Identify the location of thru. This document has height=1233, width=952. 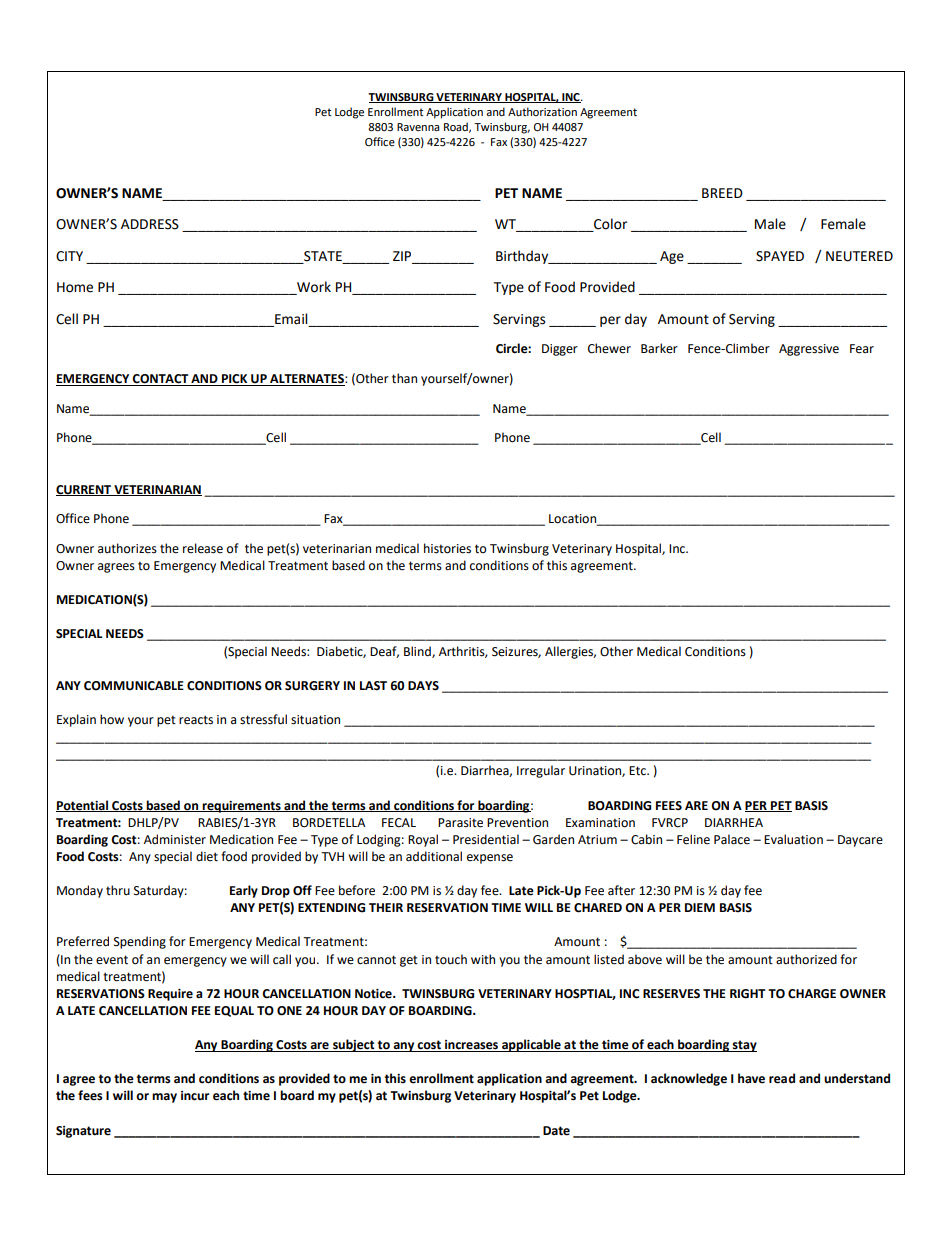
(118, 890).
